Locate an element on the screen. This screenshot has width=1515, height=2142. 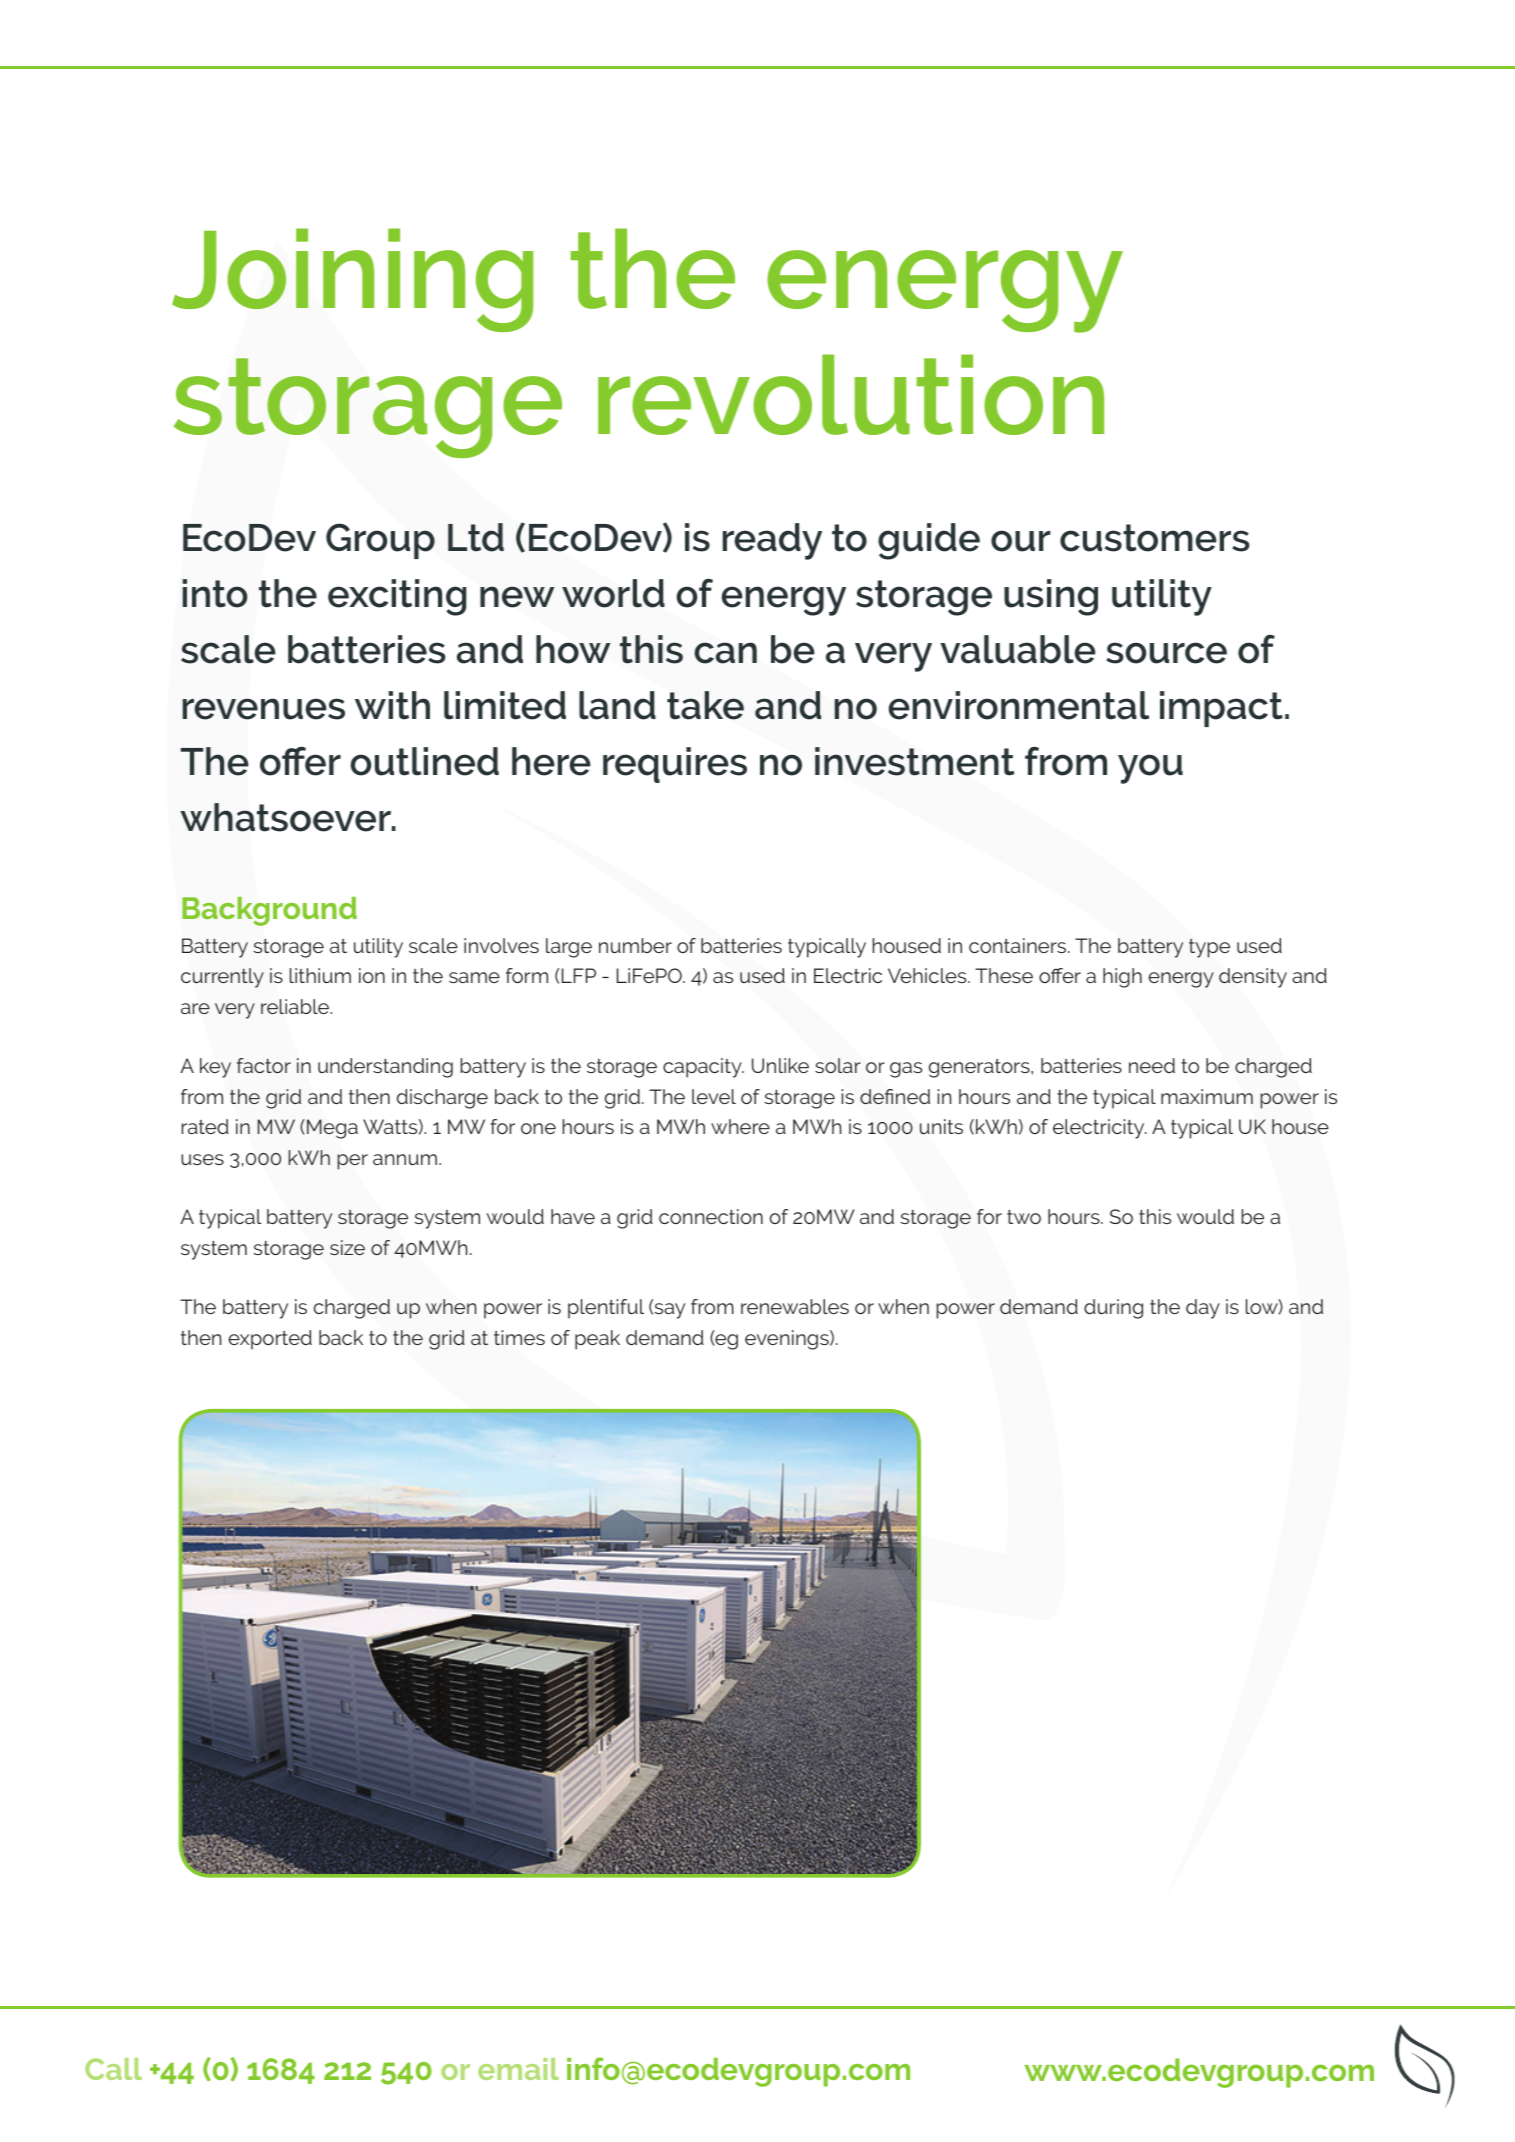
during is located at coordinates (1113, 1309).
